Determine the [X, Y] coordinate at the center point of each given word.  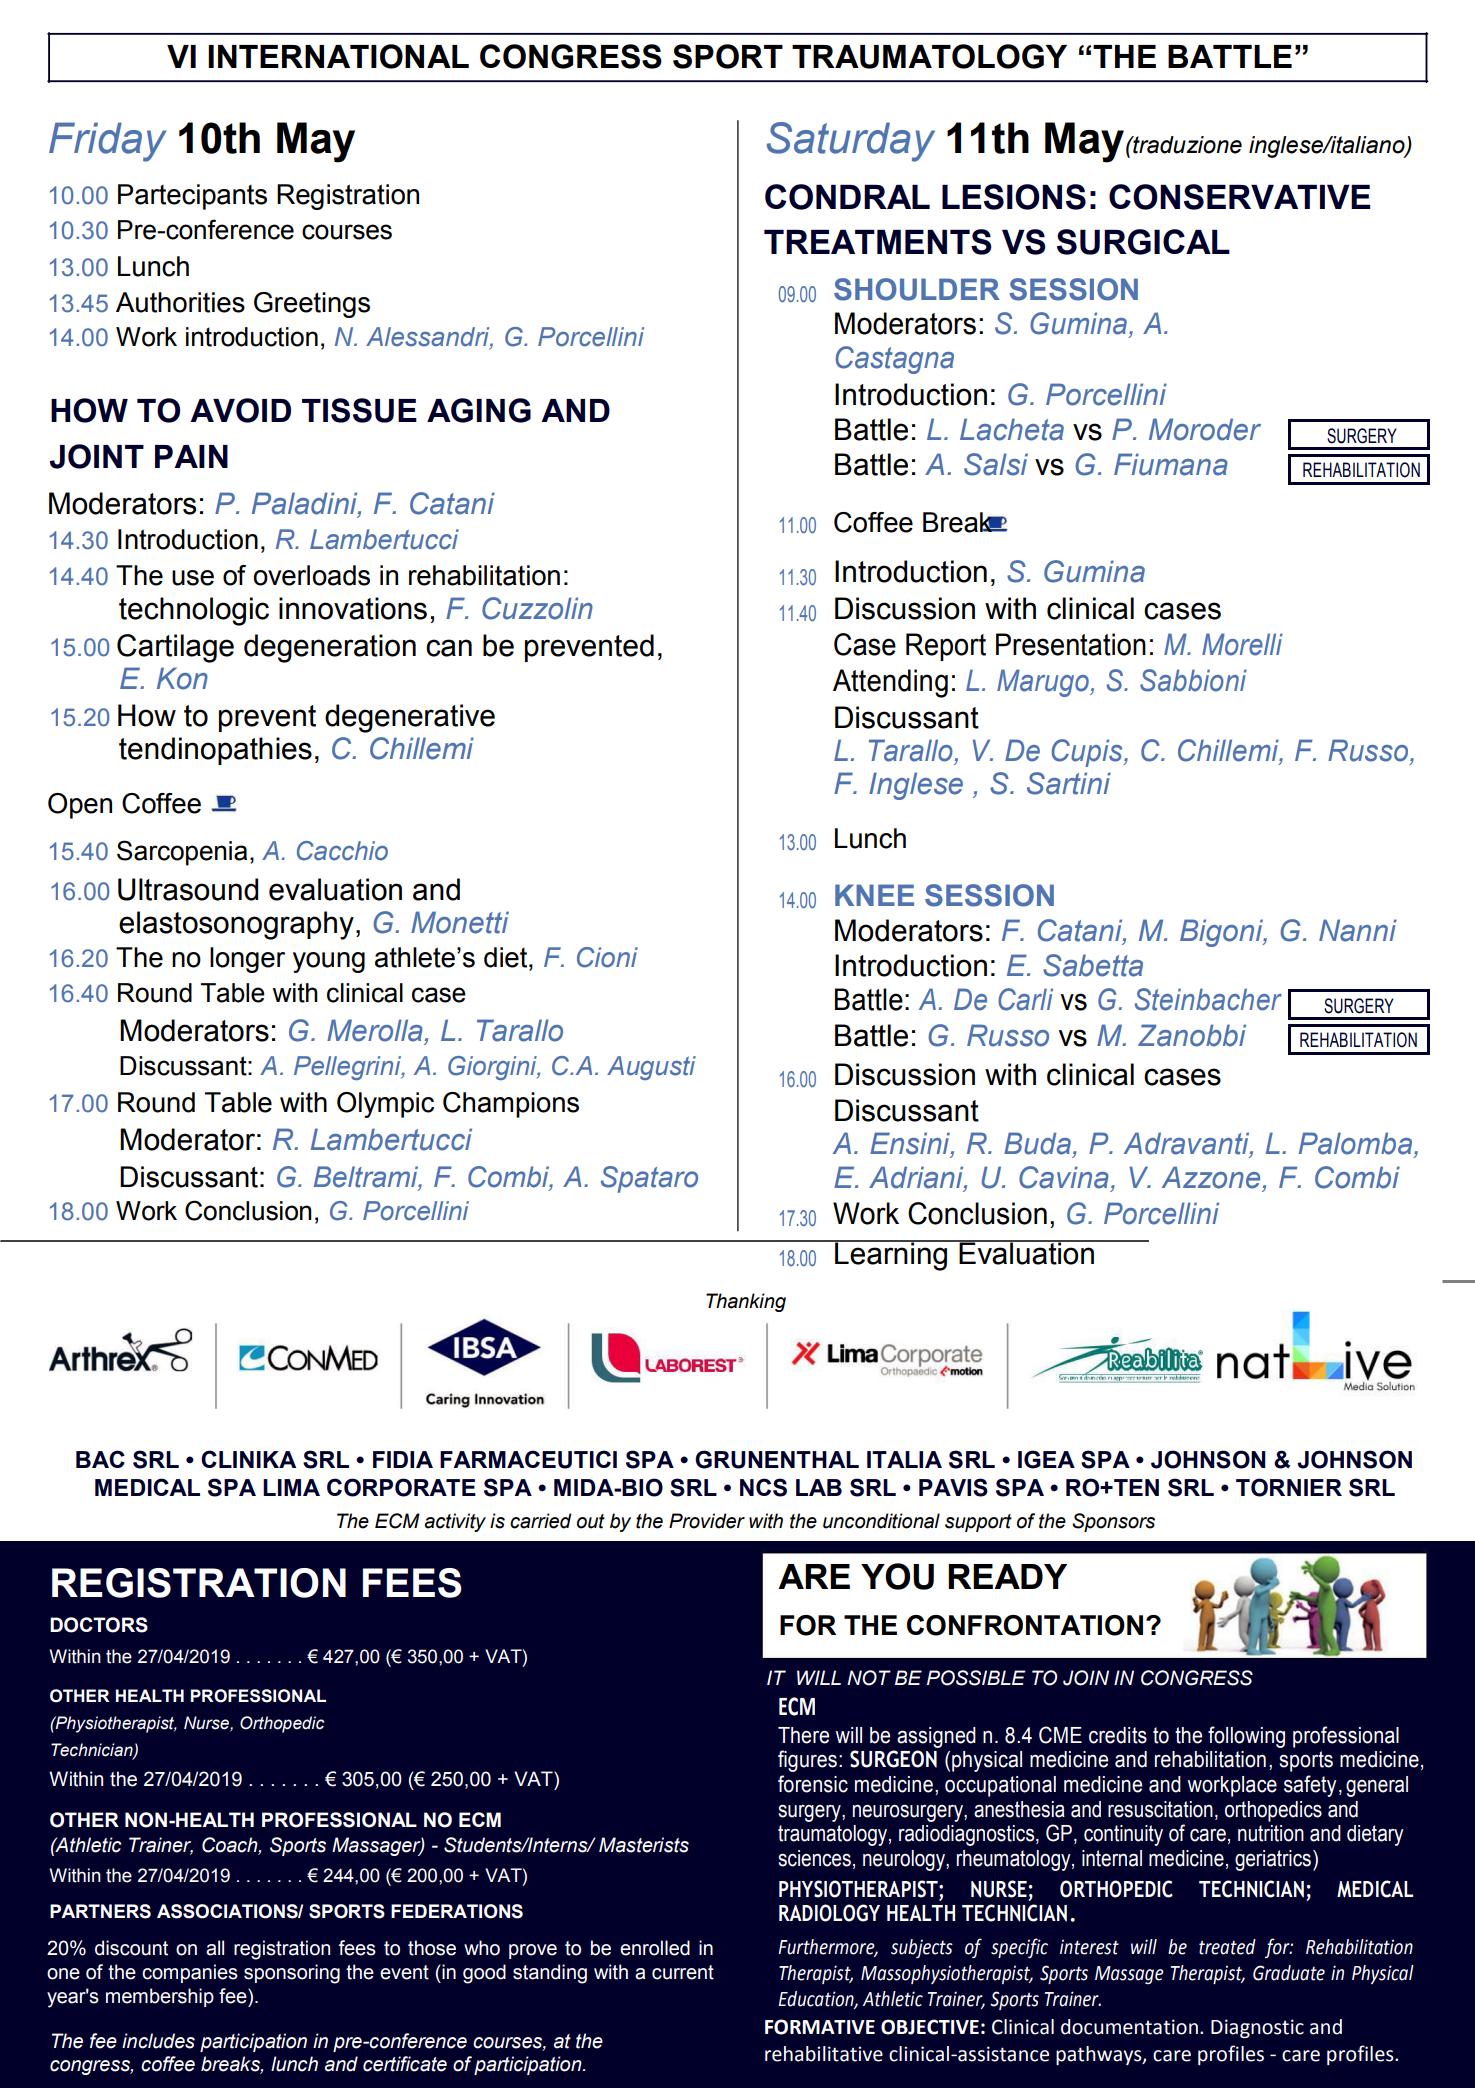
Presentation [1071, 644]
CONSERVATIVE [1240, 197]
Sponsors [1113, 1522]
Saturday [851, 142]
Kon [182, 678]
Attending [890, 683]
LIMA [291, 1487]
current [683, 1972]
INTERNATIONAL [338, 56]
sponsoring [292, 1974]
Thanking [746, 1302]
